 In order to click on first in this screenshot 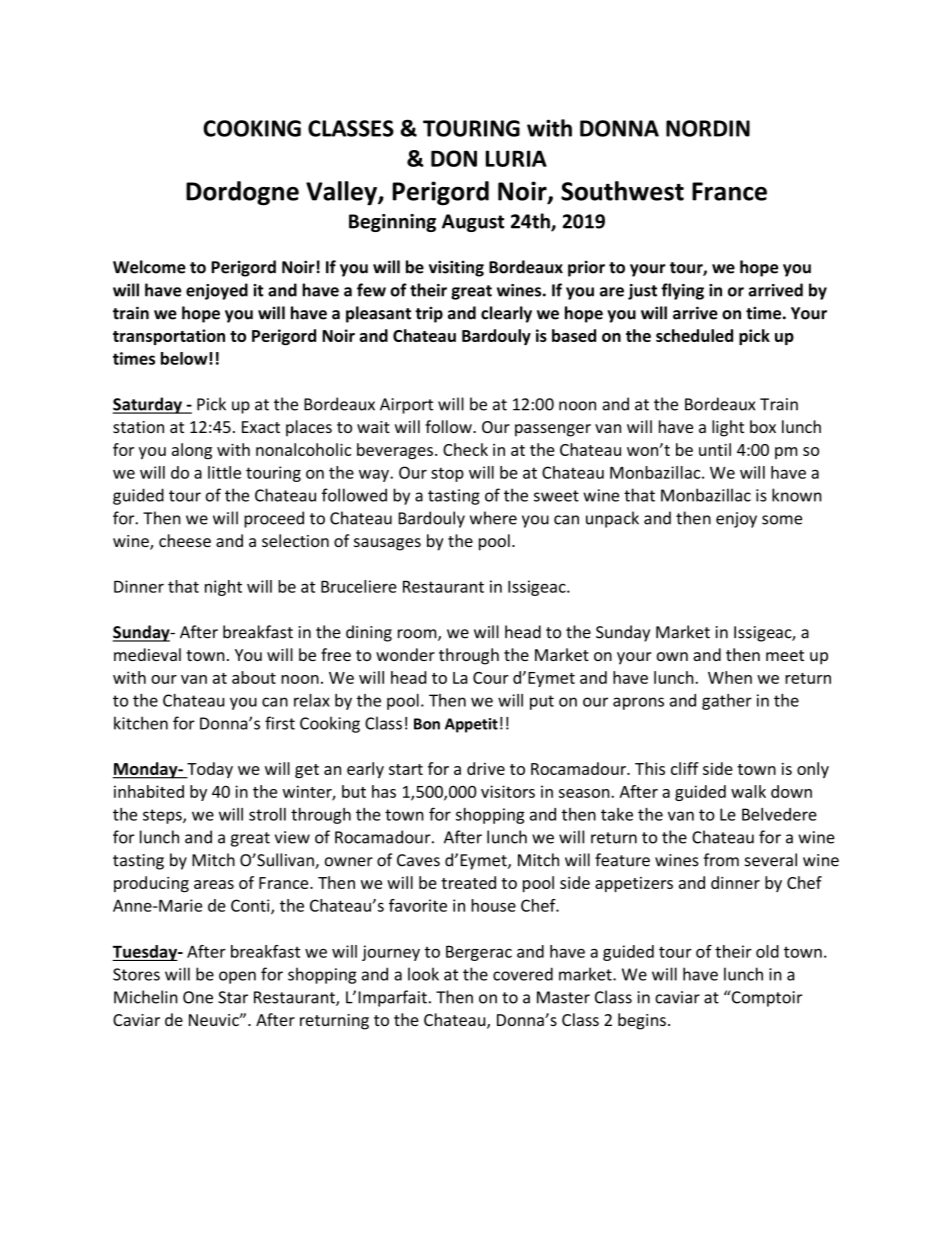, I will do `click(280, 723)`.
